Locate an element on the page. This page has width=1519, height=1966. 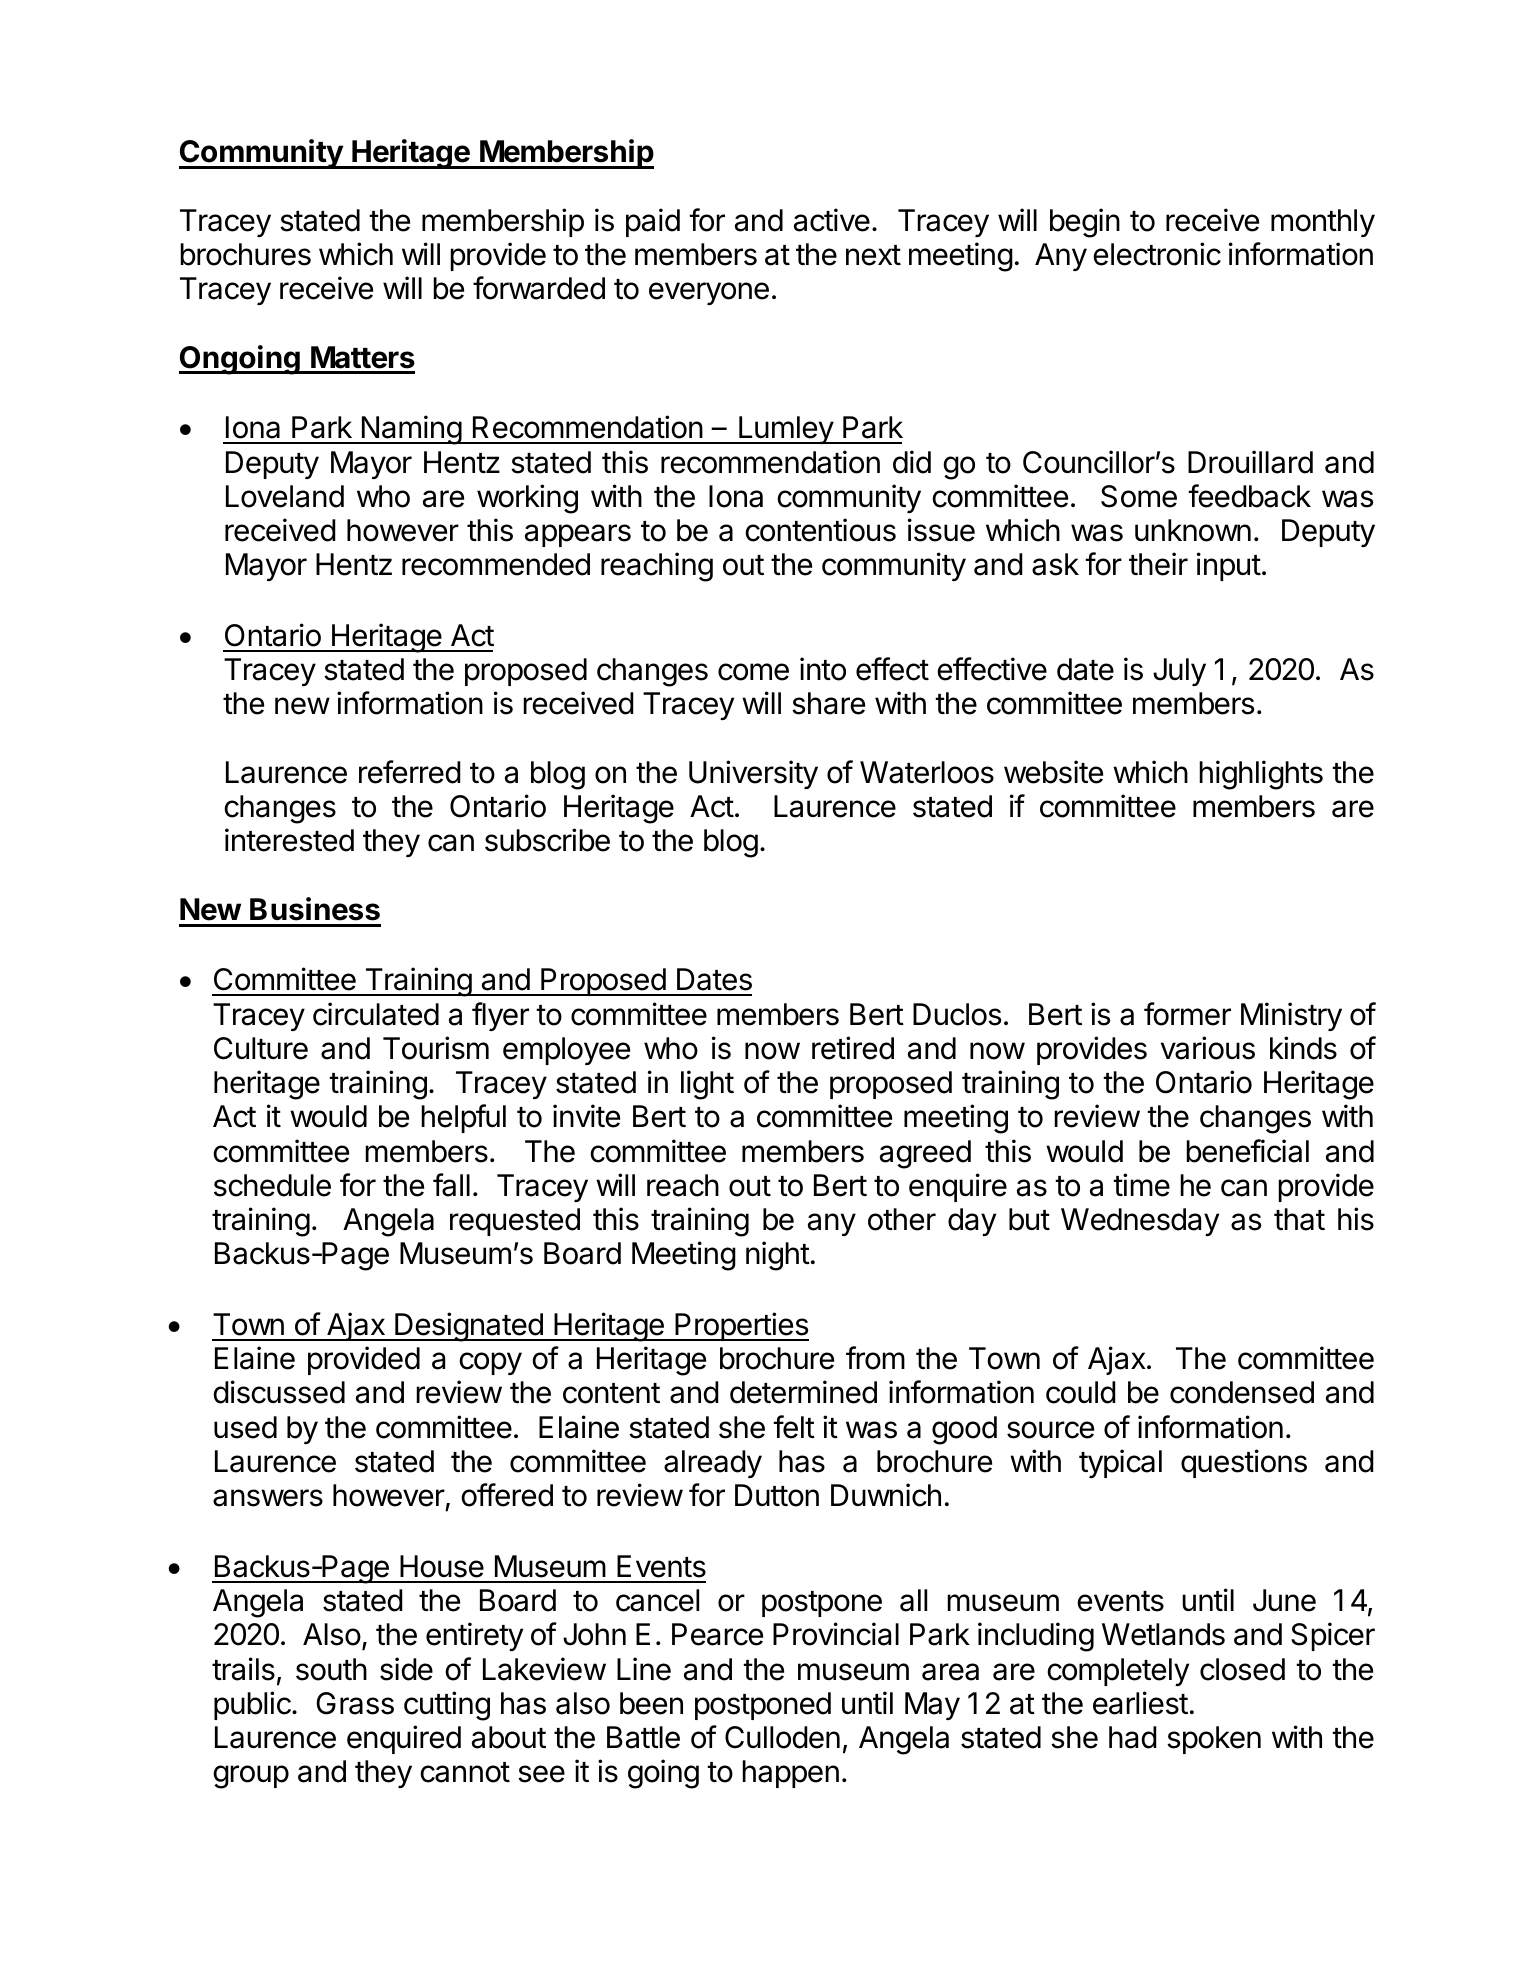
interested is located at coordinates (289, 840).
